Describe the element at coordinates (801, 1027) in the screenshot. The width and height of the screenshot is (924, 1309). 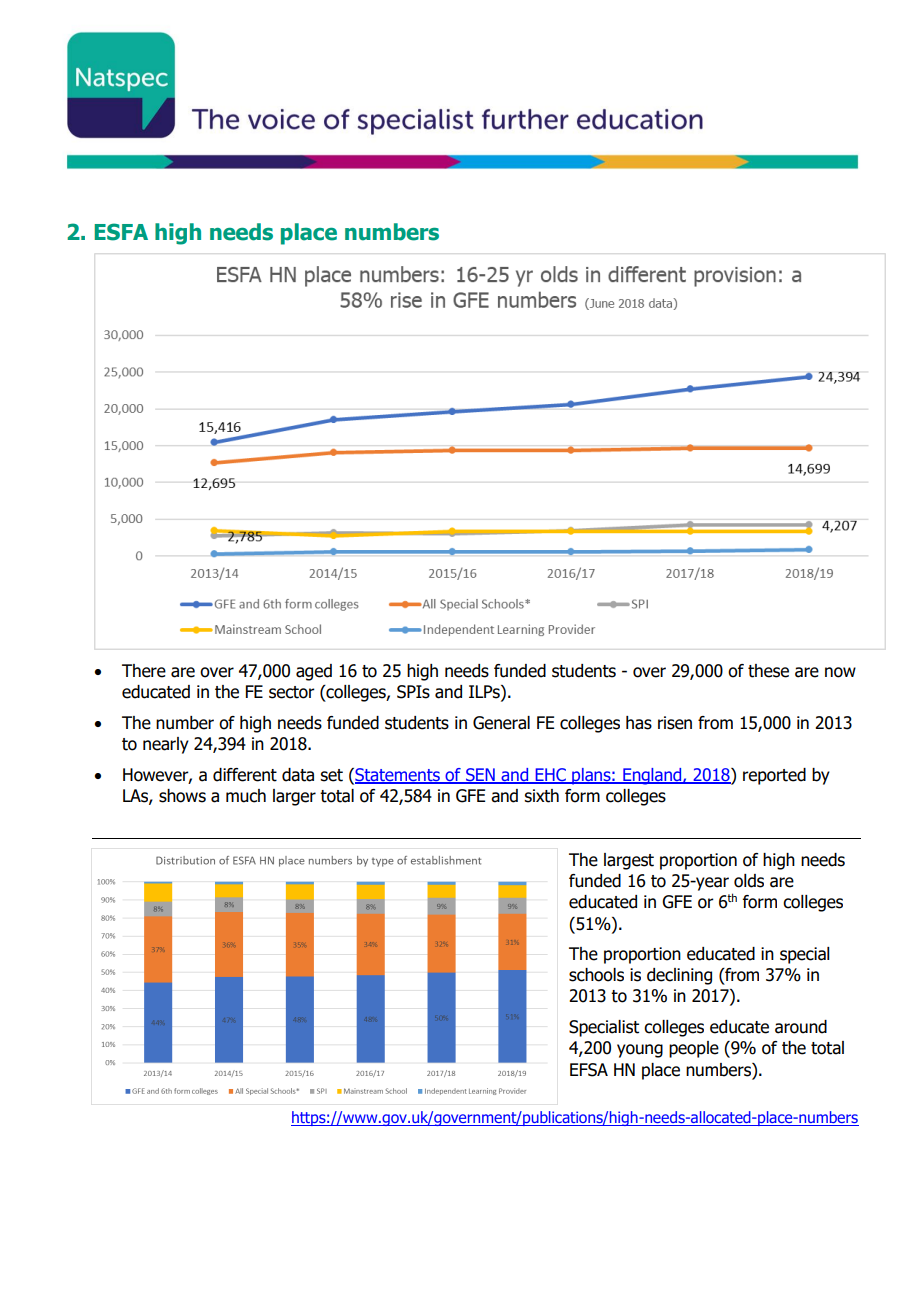
I see `around` at that location.
